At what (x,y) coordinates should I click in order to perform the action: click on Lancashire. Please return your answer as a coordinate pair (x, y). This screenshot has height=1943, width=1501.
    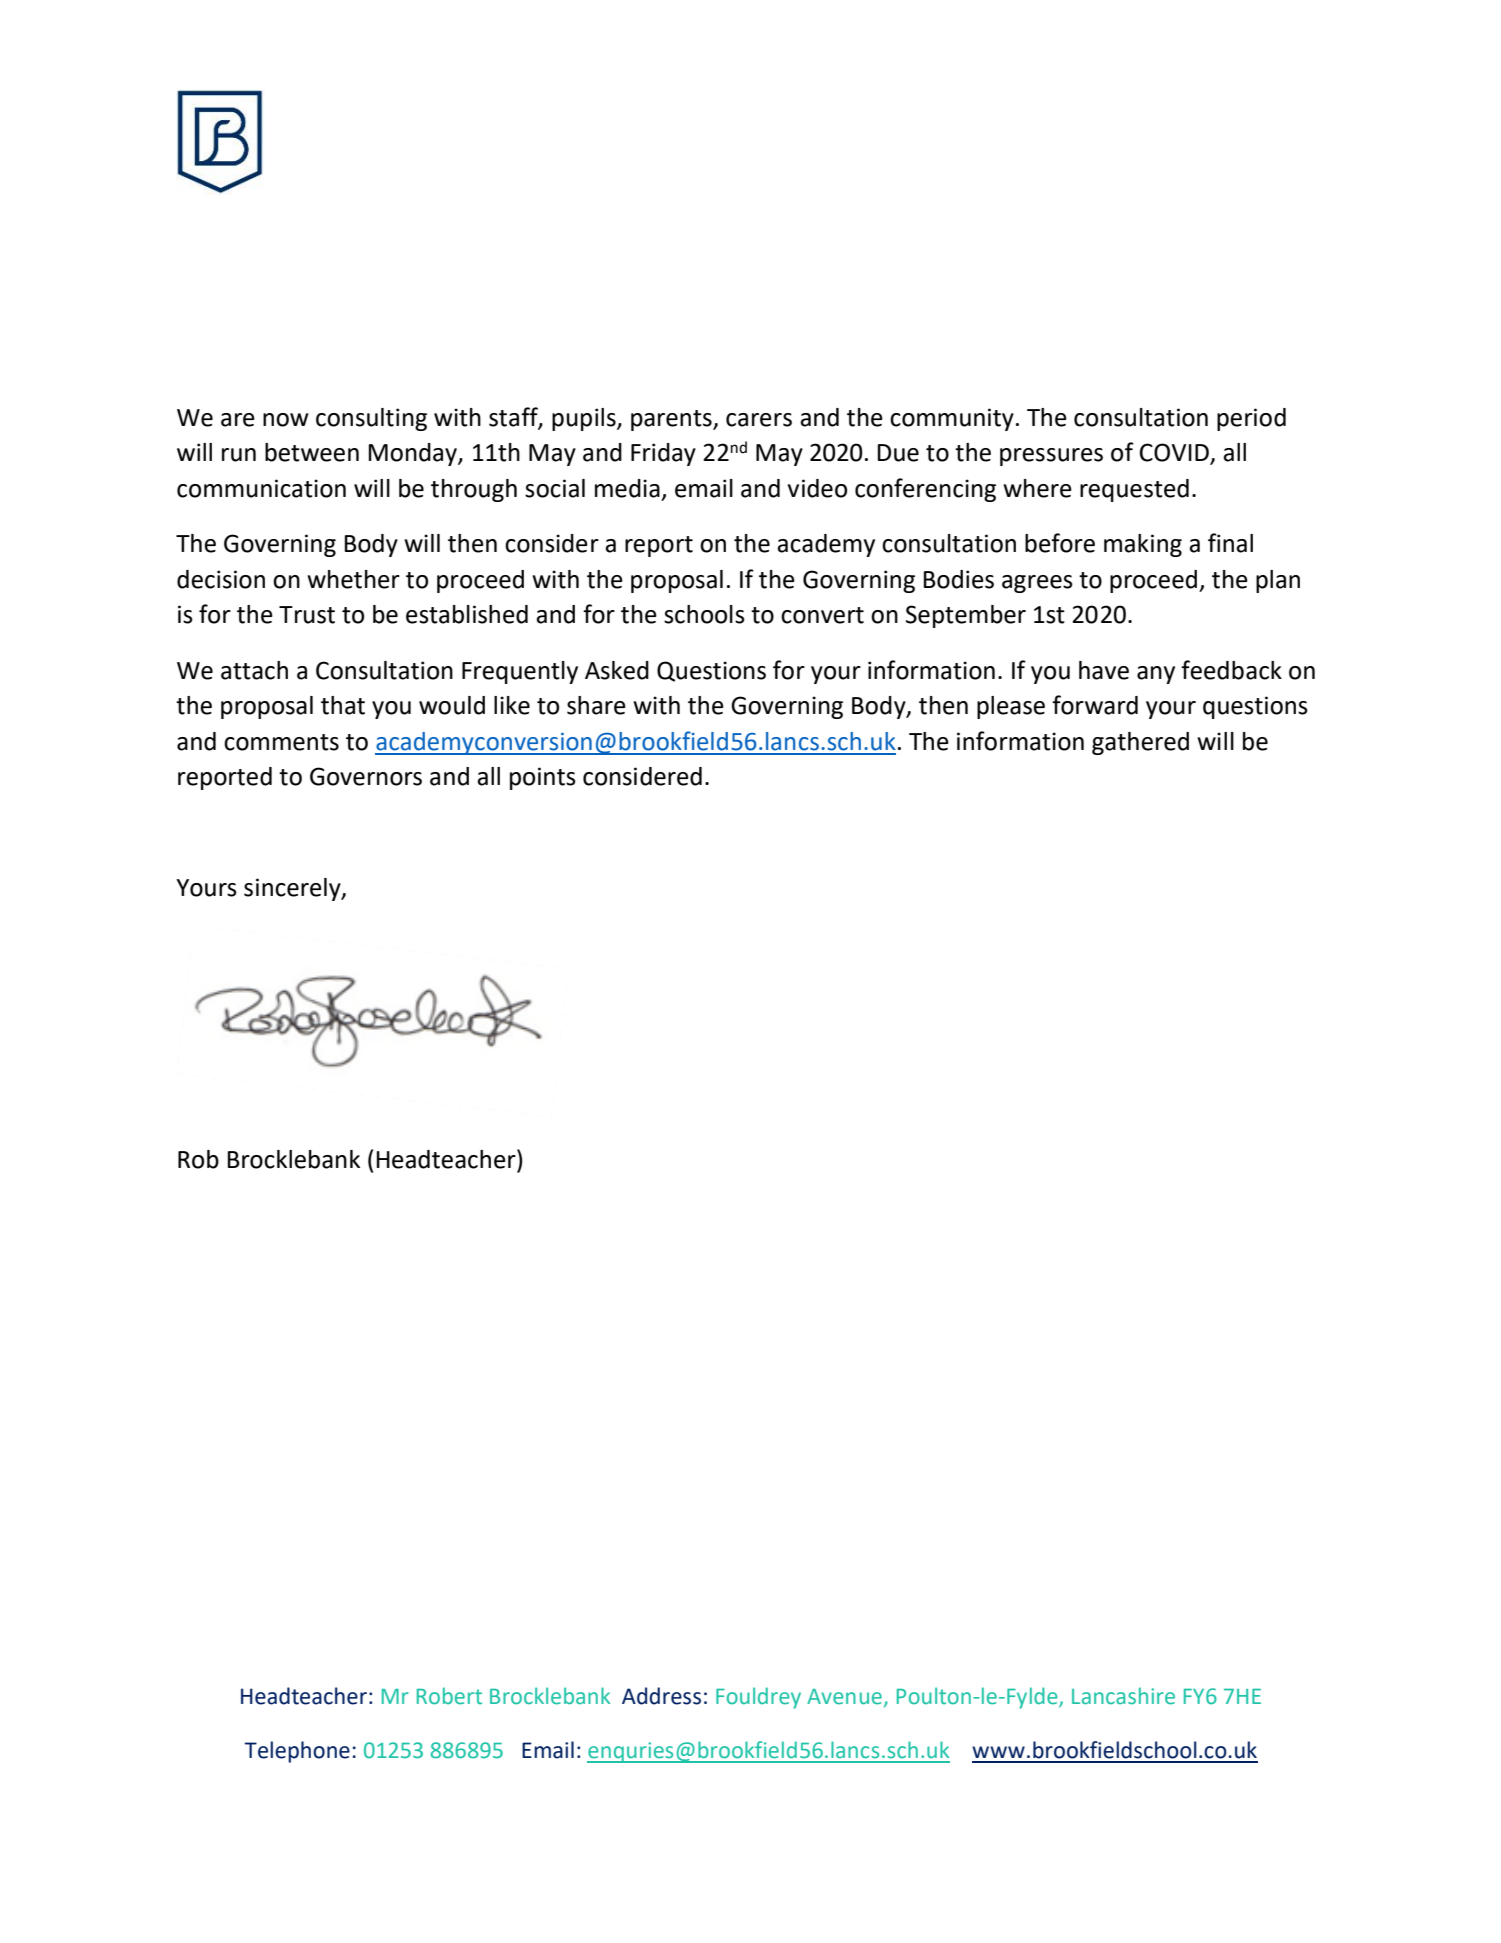
    Looking at the image, I should click on (1123, 1696).
